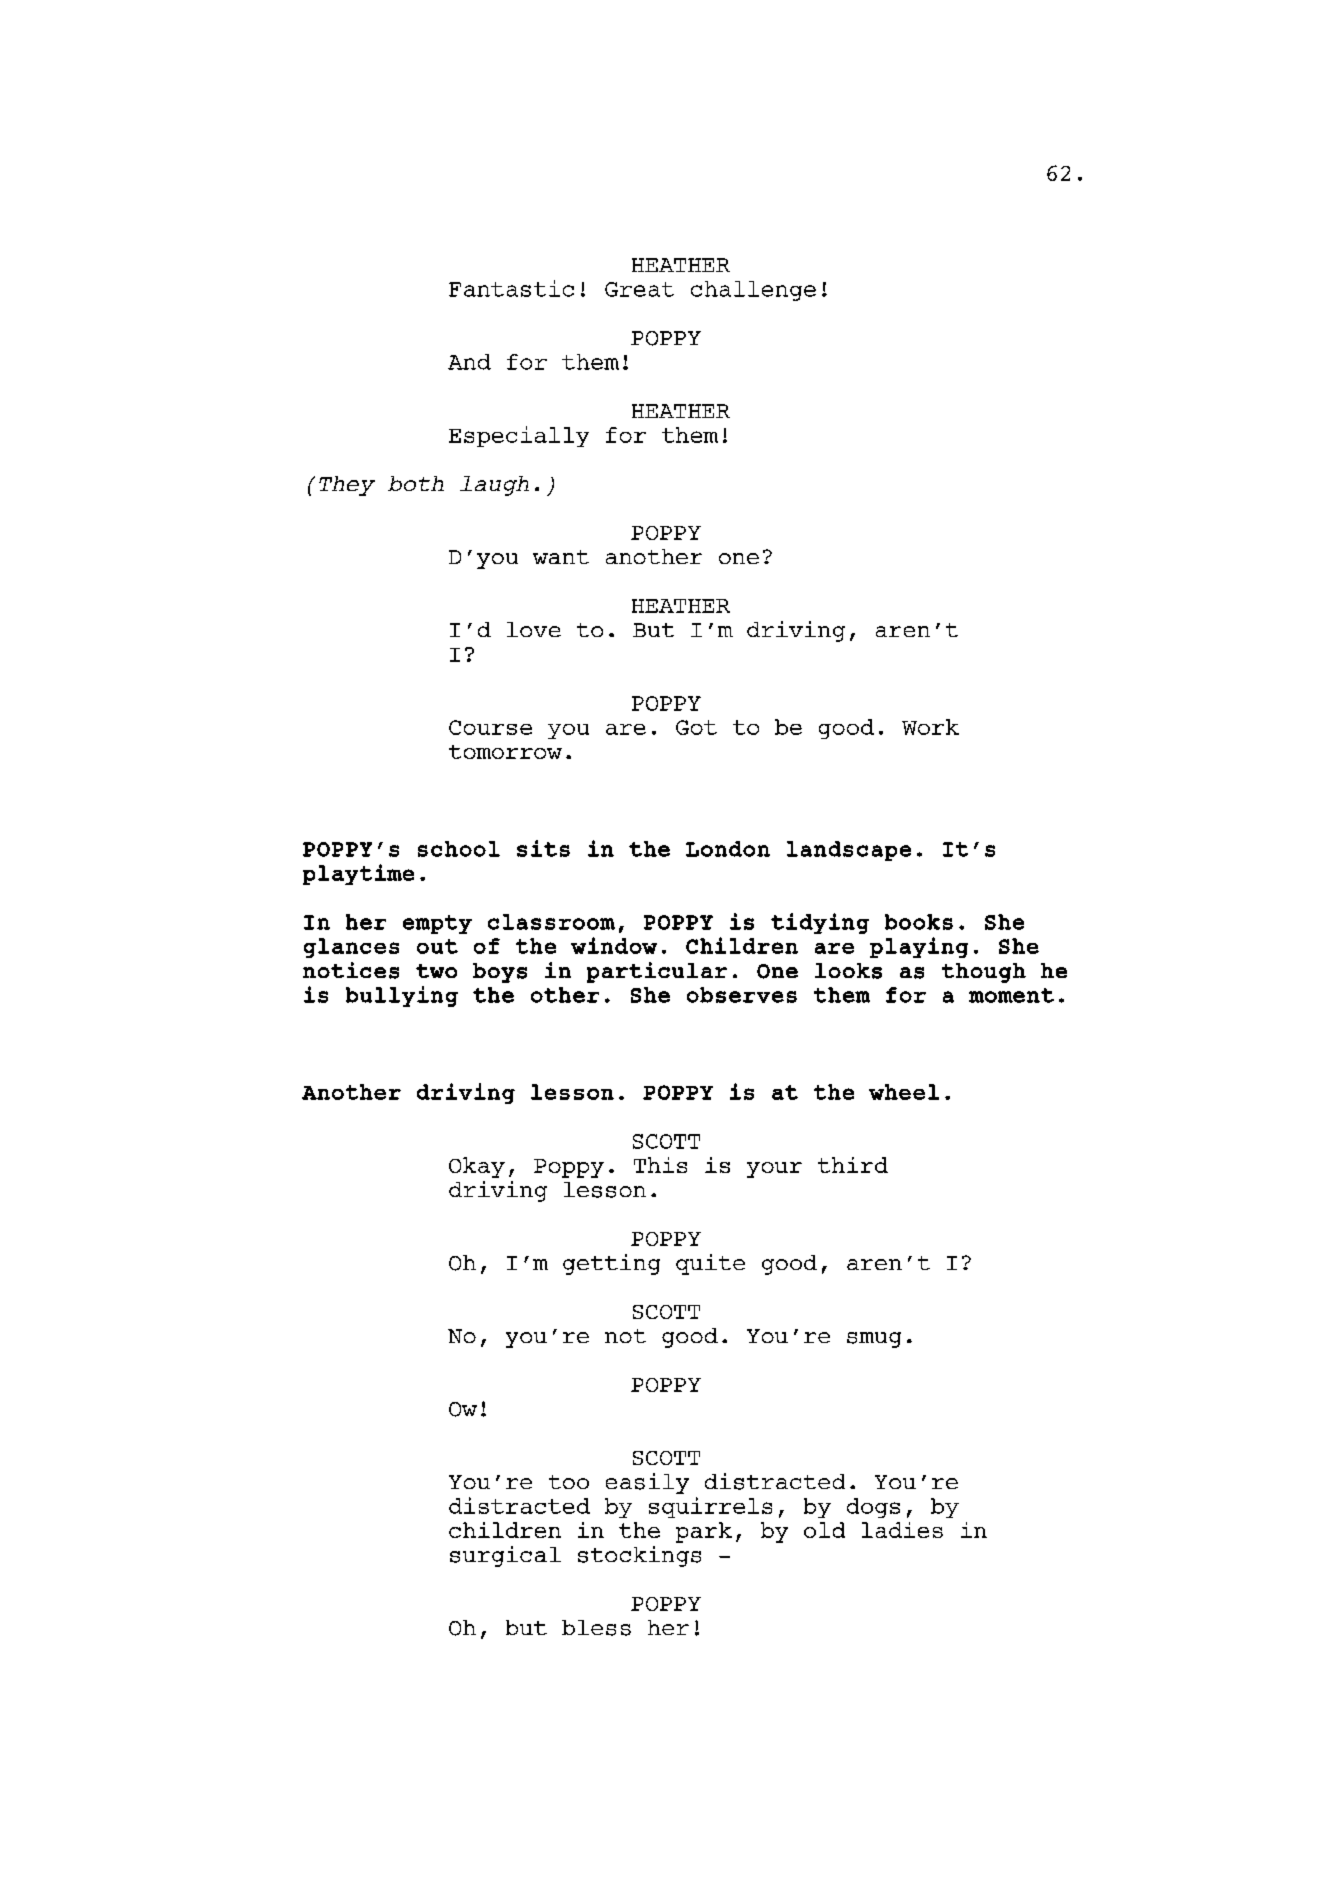 The image size is (1335, 1890). What do you see at coordinates (490, 727) in the screenshot?
I see `Course` at bounding box center [490, 727].
